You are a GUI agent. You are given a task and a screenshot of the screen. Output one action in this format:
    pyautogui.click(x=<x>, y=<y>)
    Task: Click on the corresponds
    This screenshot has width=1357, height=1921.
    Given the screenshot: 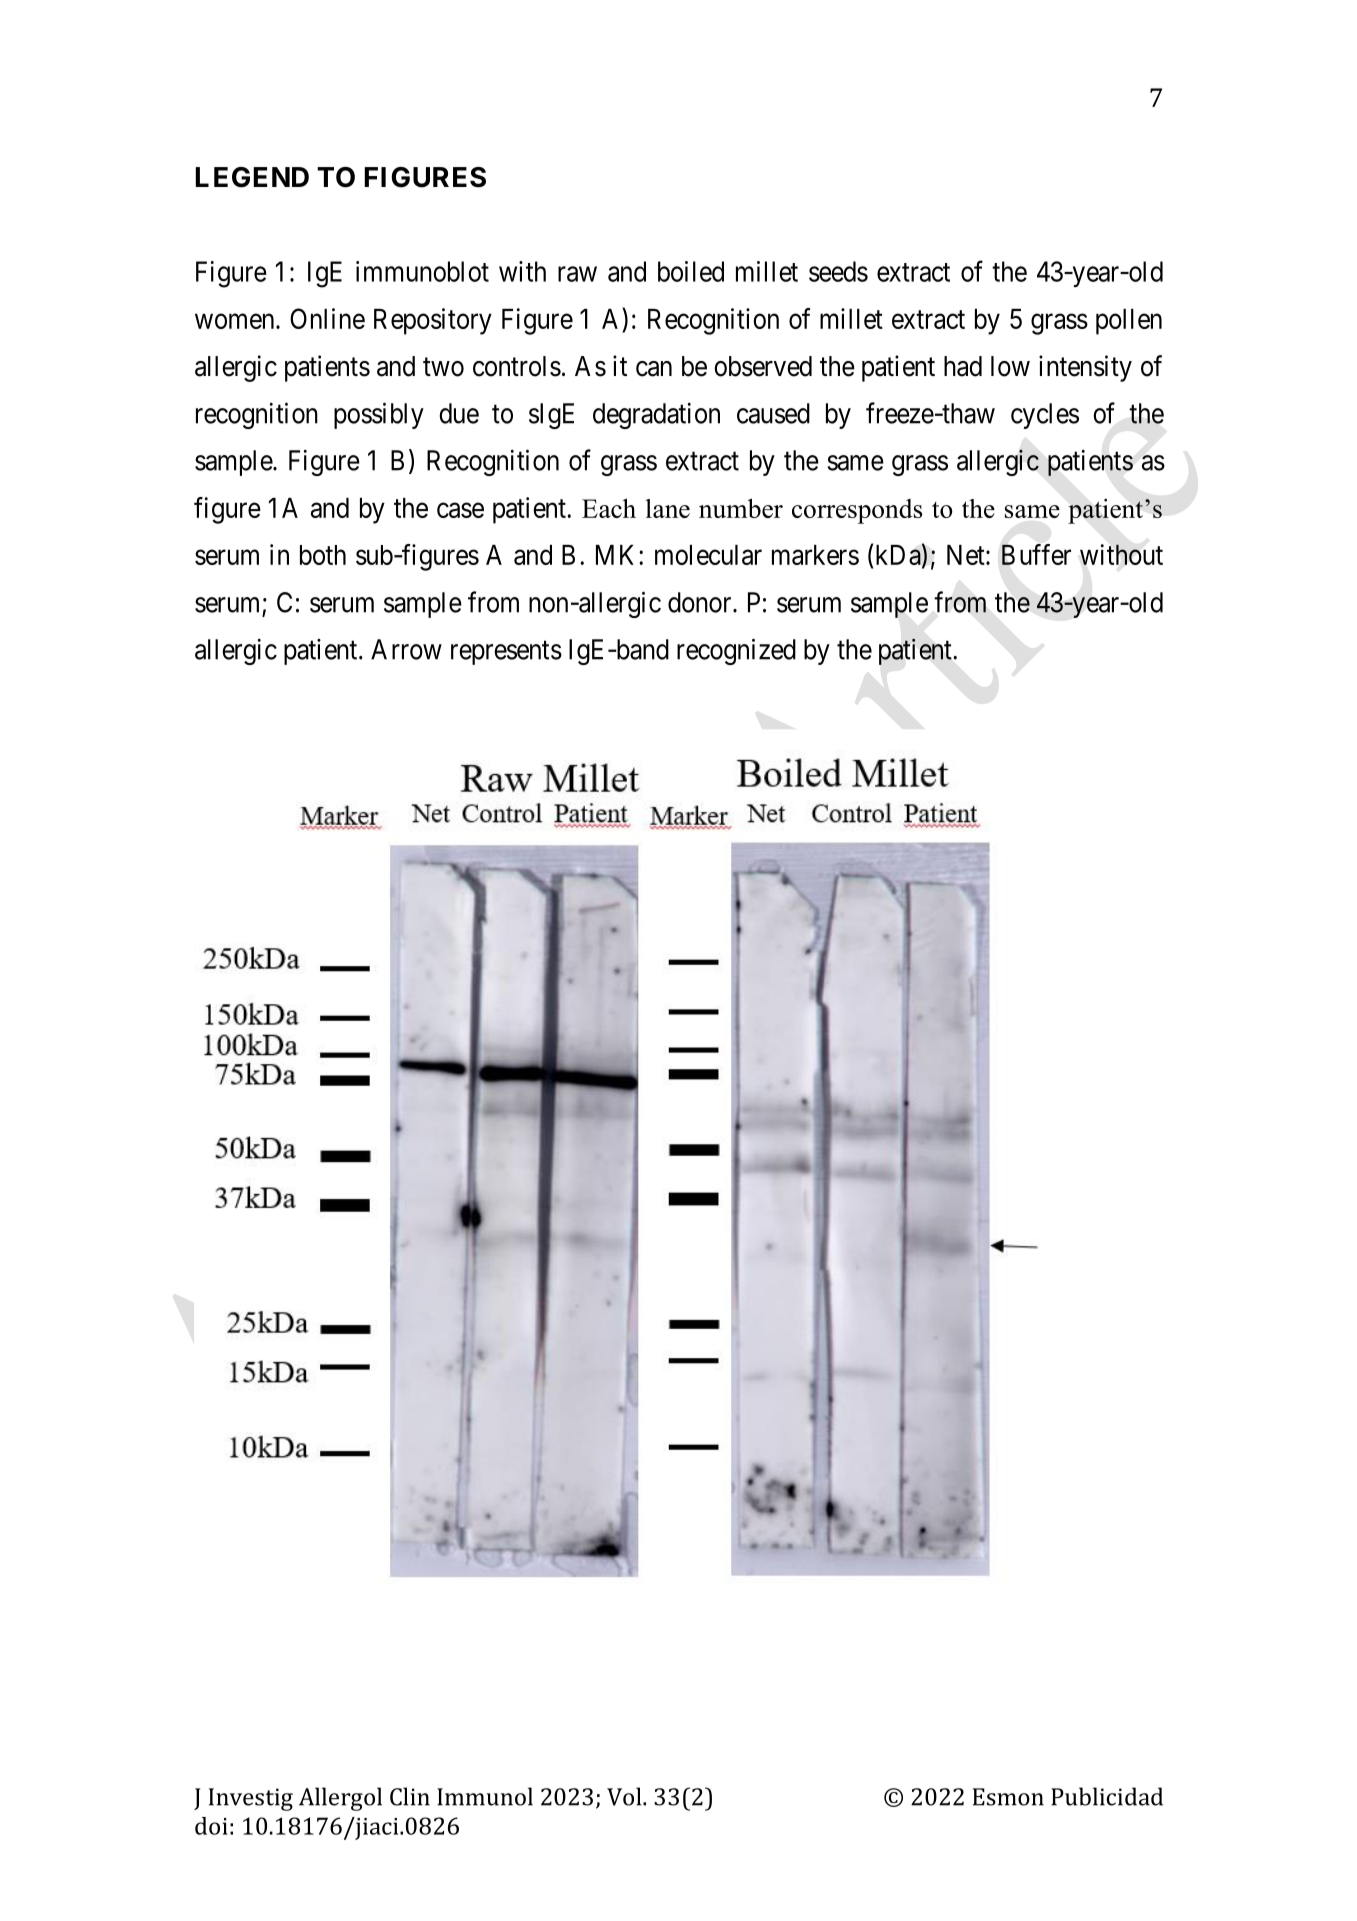 What is the action you would take?
    pyautogui.click(x=857, y=511)
